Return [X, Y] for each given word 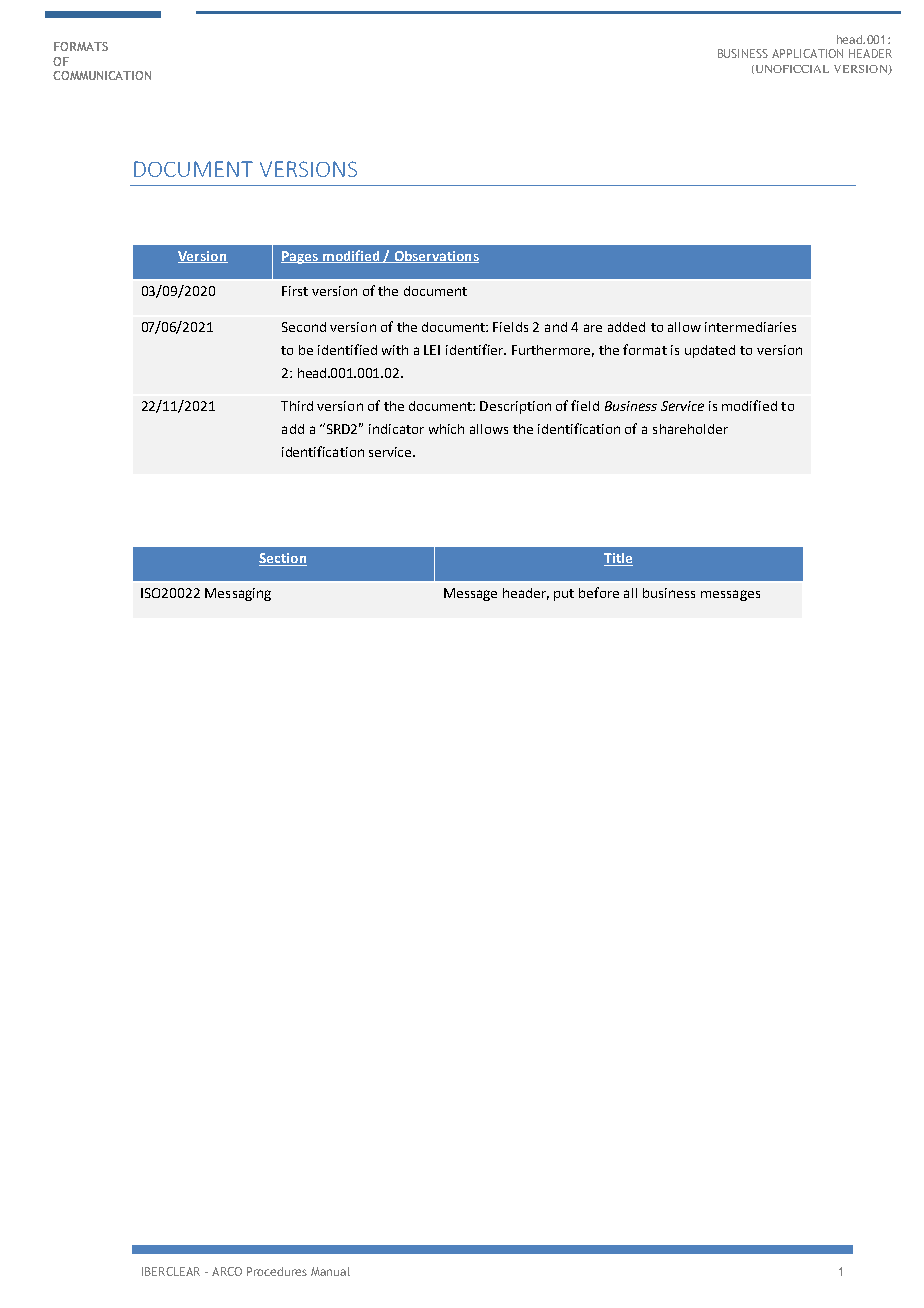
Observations [435, 257]
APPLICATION [807, 53]
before [599, 592]
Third [297, 406]
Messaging [238, 594]
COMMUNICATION [102, 75]
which [446, 429]
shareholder [690, 429]
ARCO [227, 1271]
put [564, 595]
